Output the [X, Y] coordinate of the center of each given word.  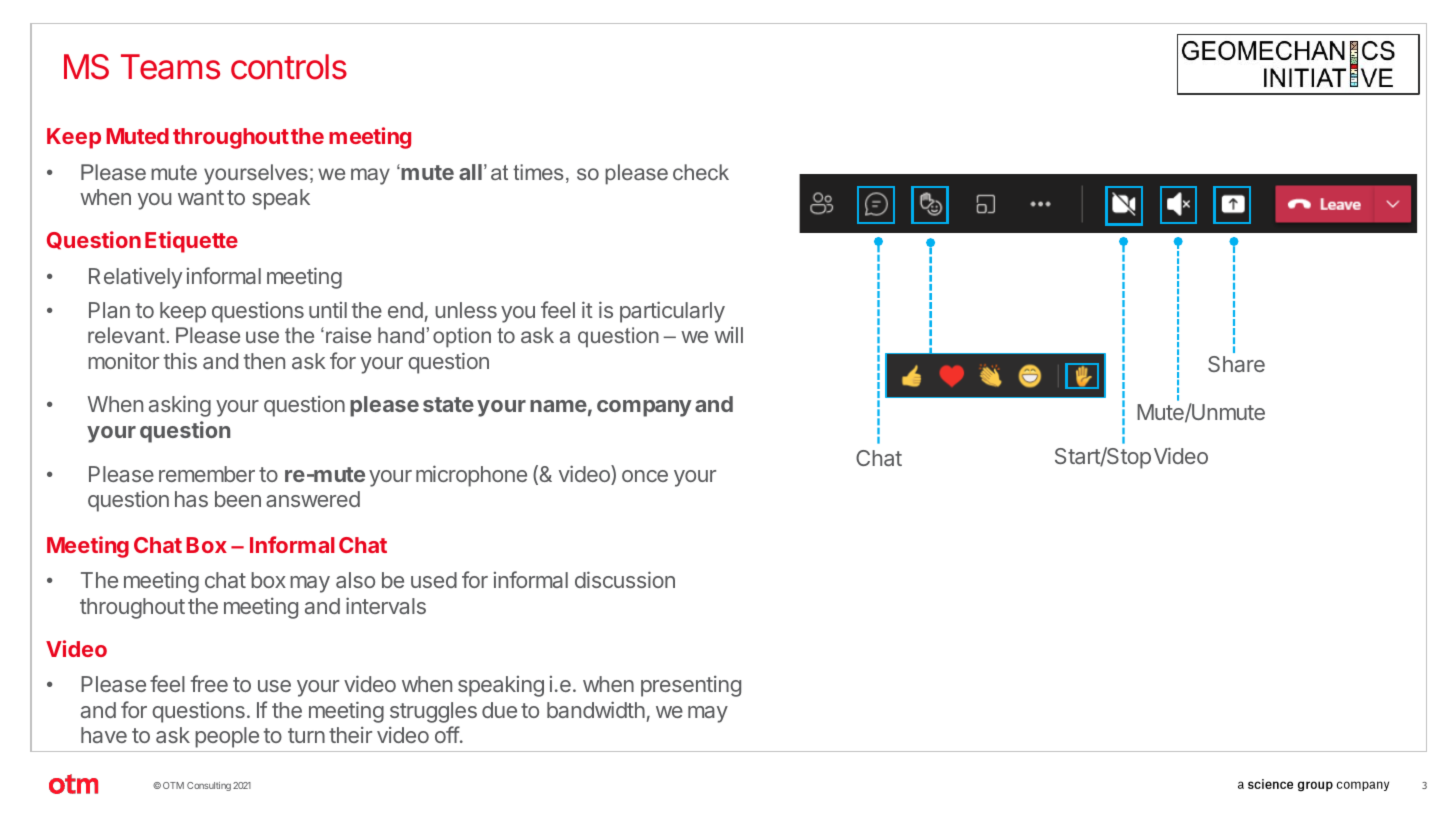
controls [289, 67]
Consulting [209, 786]
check [701, 172]
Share [1236, 364]
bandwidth [596, 709]
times [538, 172]
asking [180, 406]
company [644, 408]
